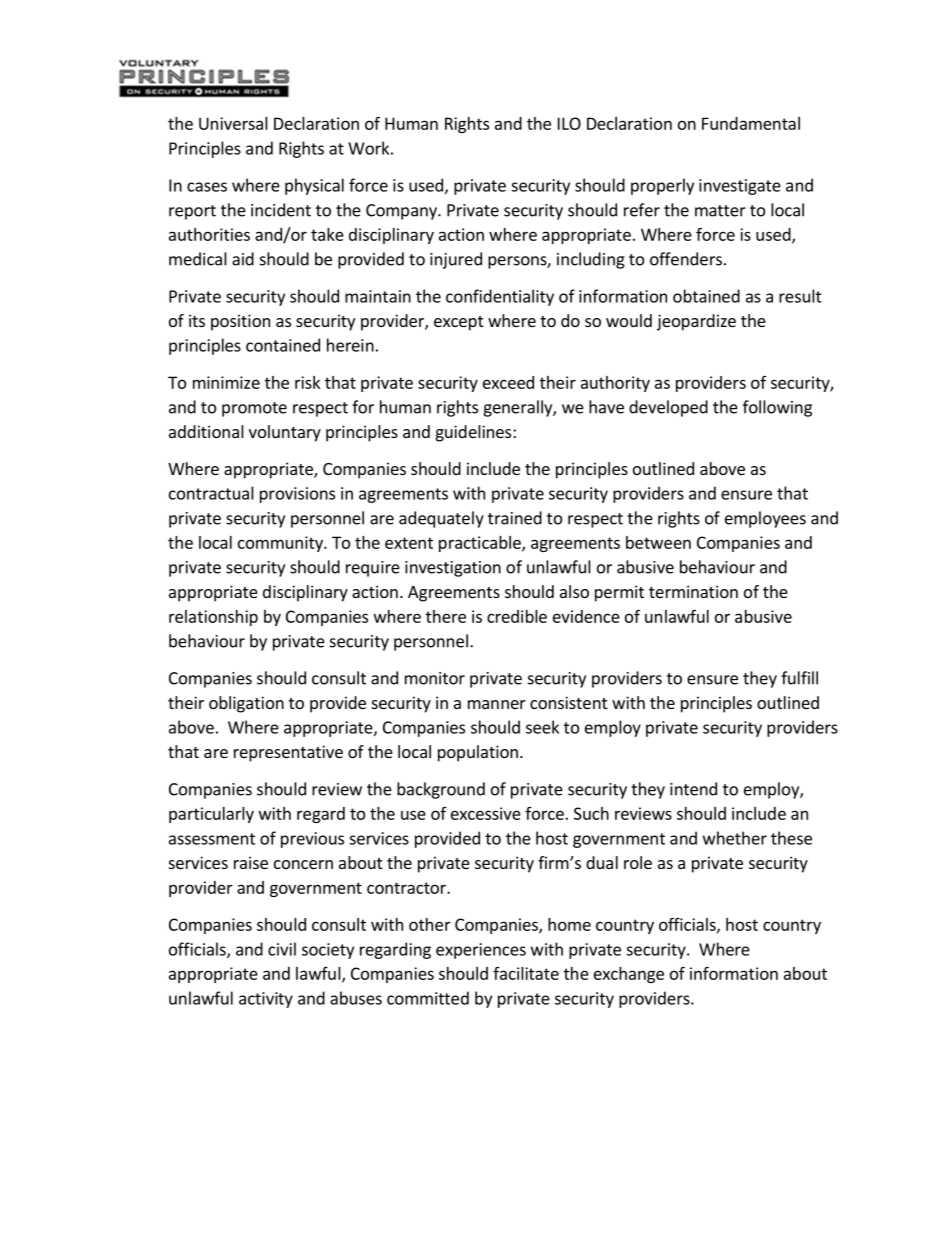  I want to click on Fundamental, so click(751, 123).
